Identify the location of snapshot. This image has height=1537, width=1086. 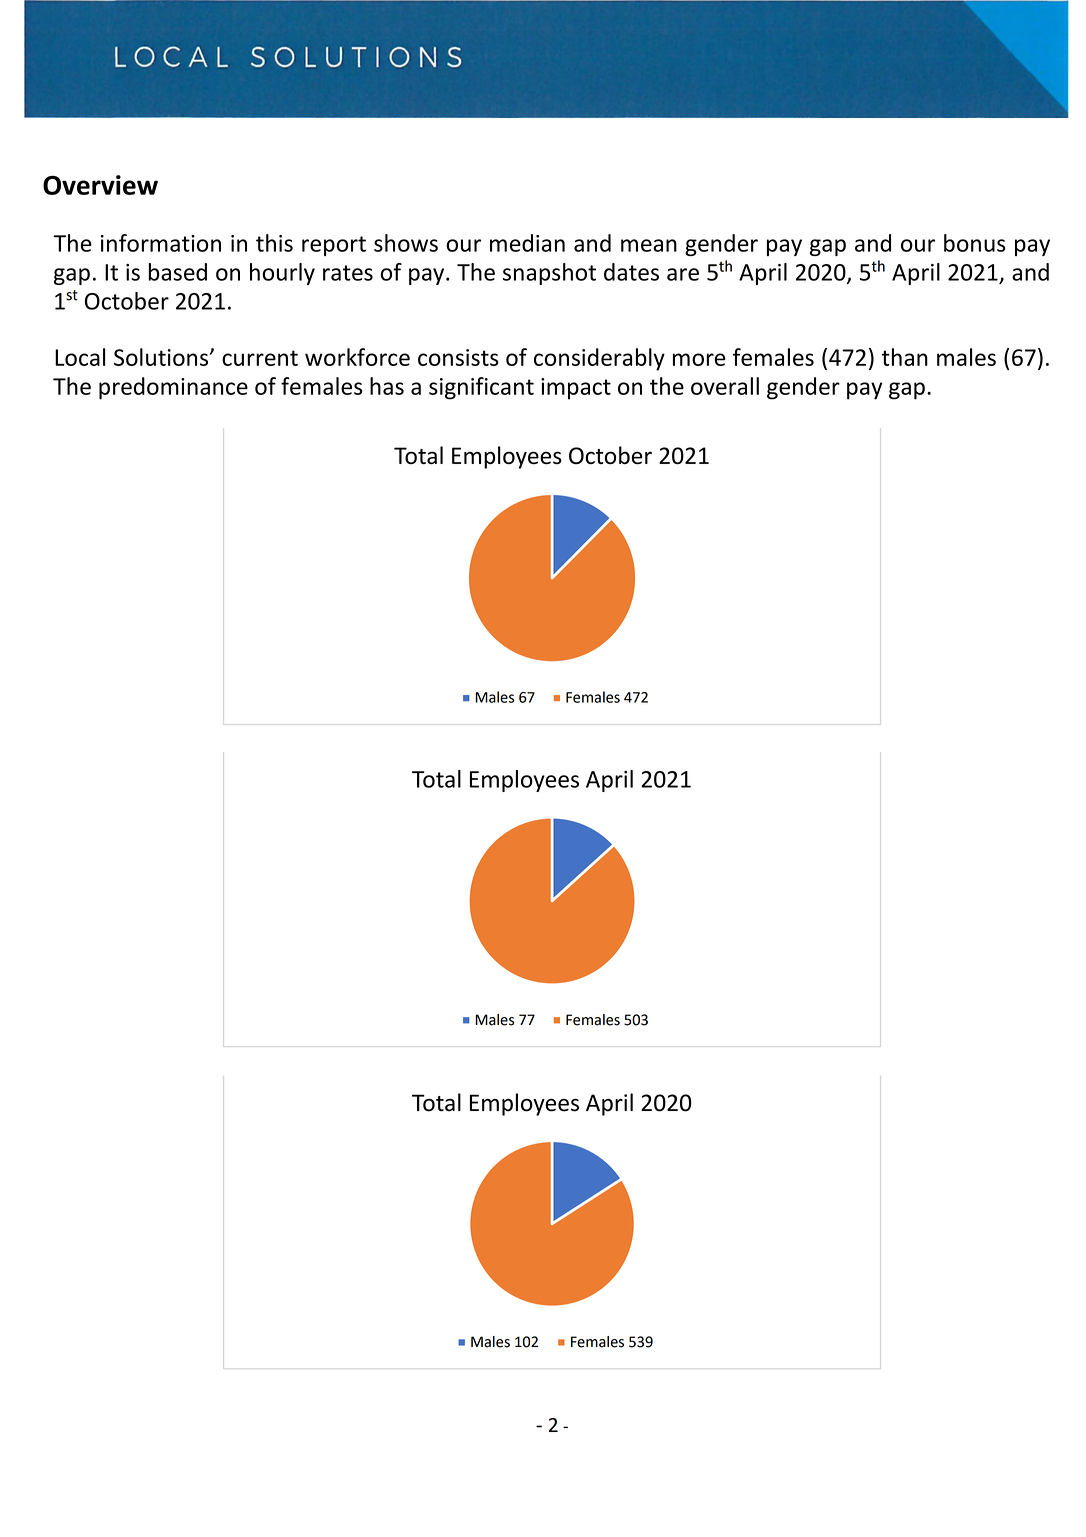
(549, 274).
